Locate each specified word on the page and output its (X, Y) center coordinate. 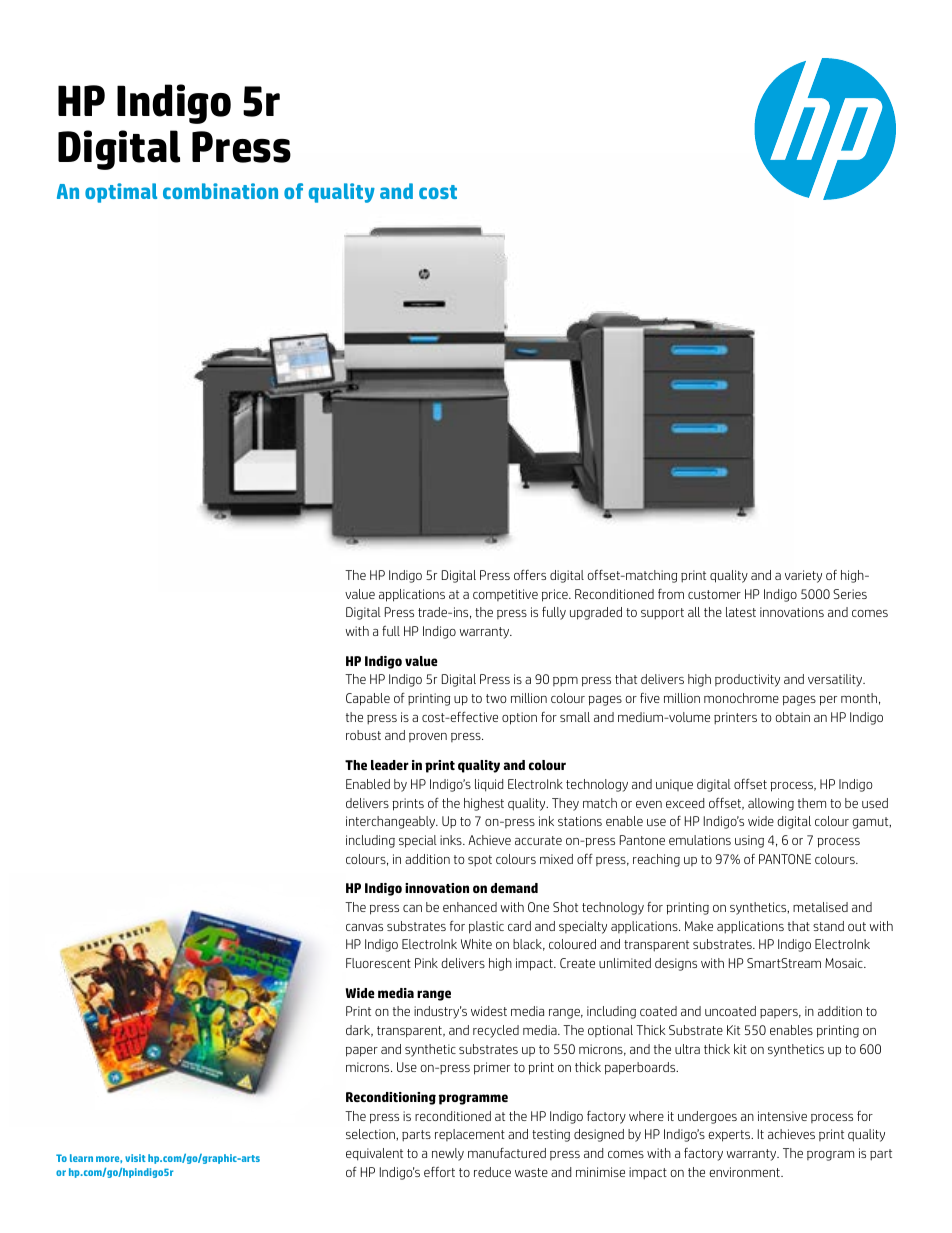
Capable (368, 699)
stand (828, 926)
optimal (121, 193)
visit (135, 1158)
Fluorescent (378, 963)
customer (714, 594)
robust (363, 735)
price (556, 595)
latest (741, 612)
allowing (771, 804)
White (476, 944)
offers (530, 574)
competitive (505, 595)
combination (220, 191)
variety (803, 576)
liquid (489, 785)
